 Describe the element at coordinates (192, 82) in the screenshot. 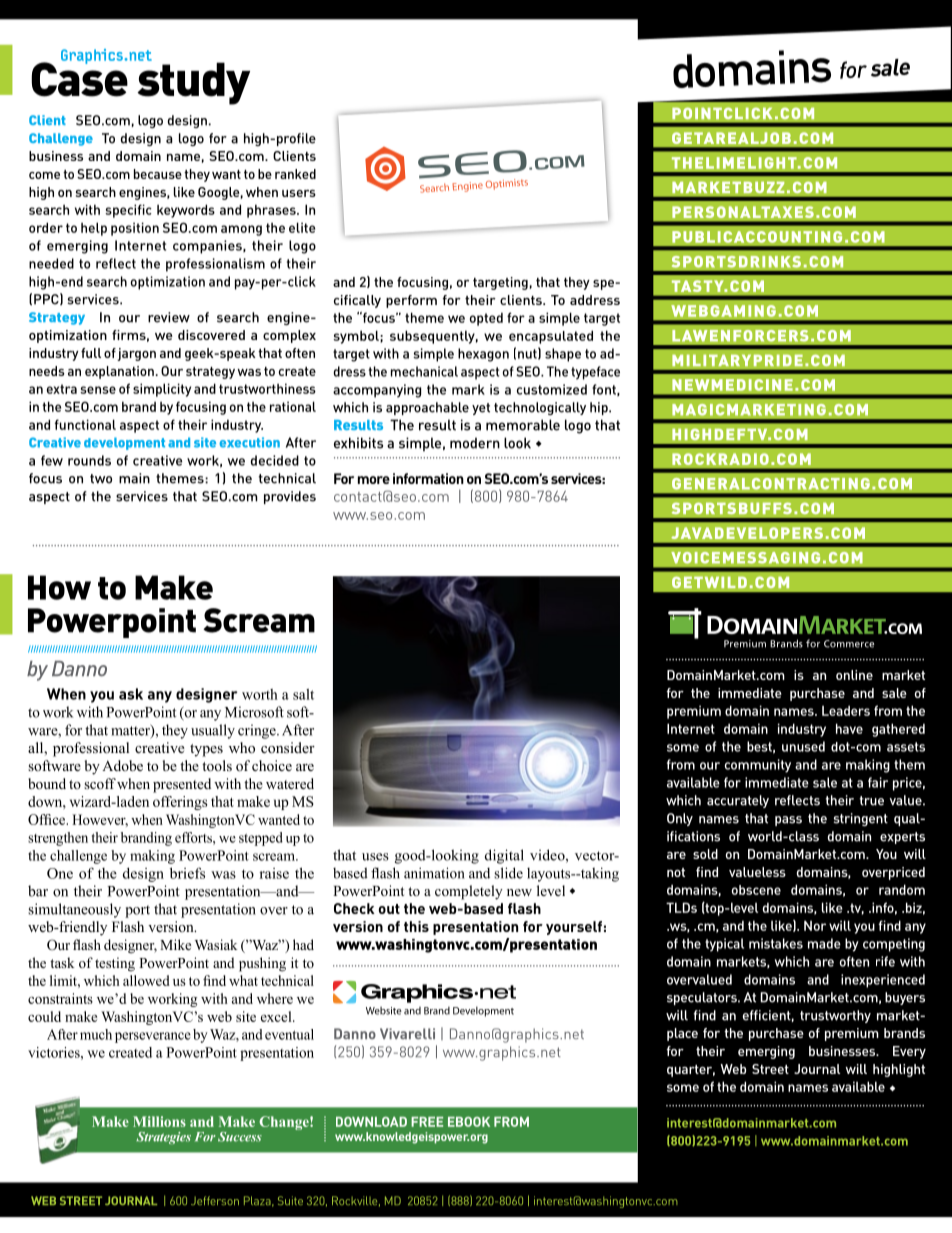

I see `study` at that location.
